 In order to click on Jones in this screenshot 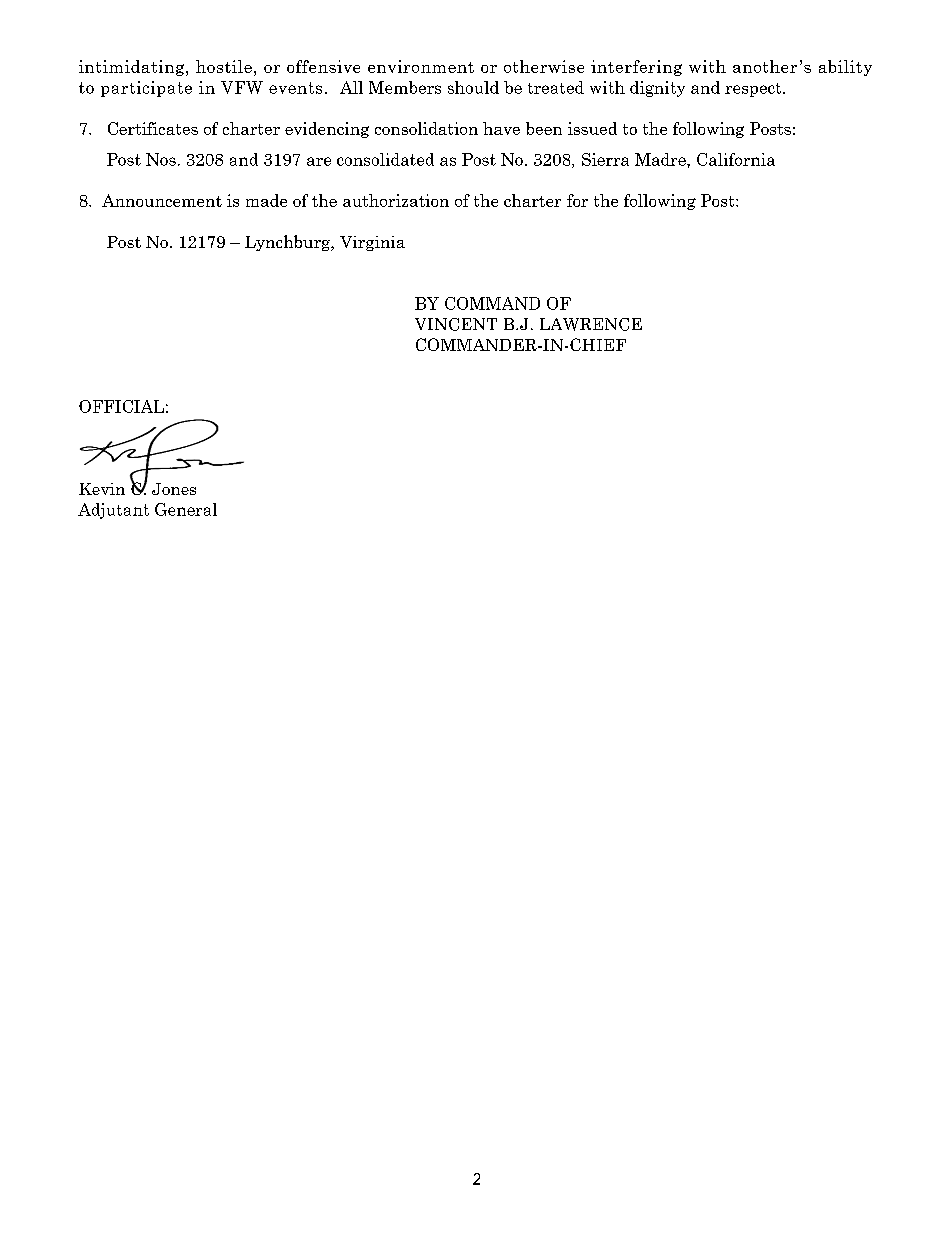, I will do `click(174, 489)`.
